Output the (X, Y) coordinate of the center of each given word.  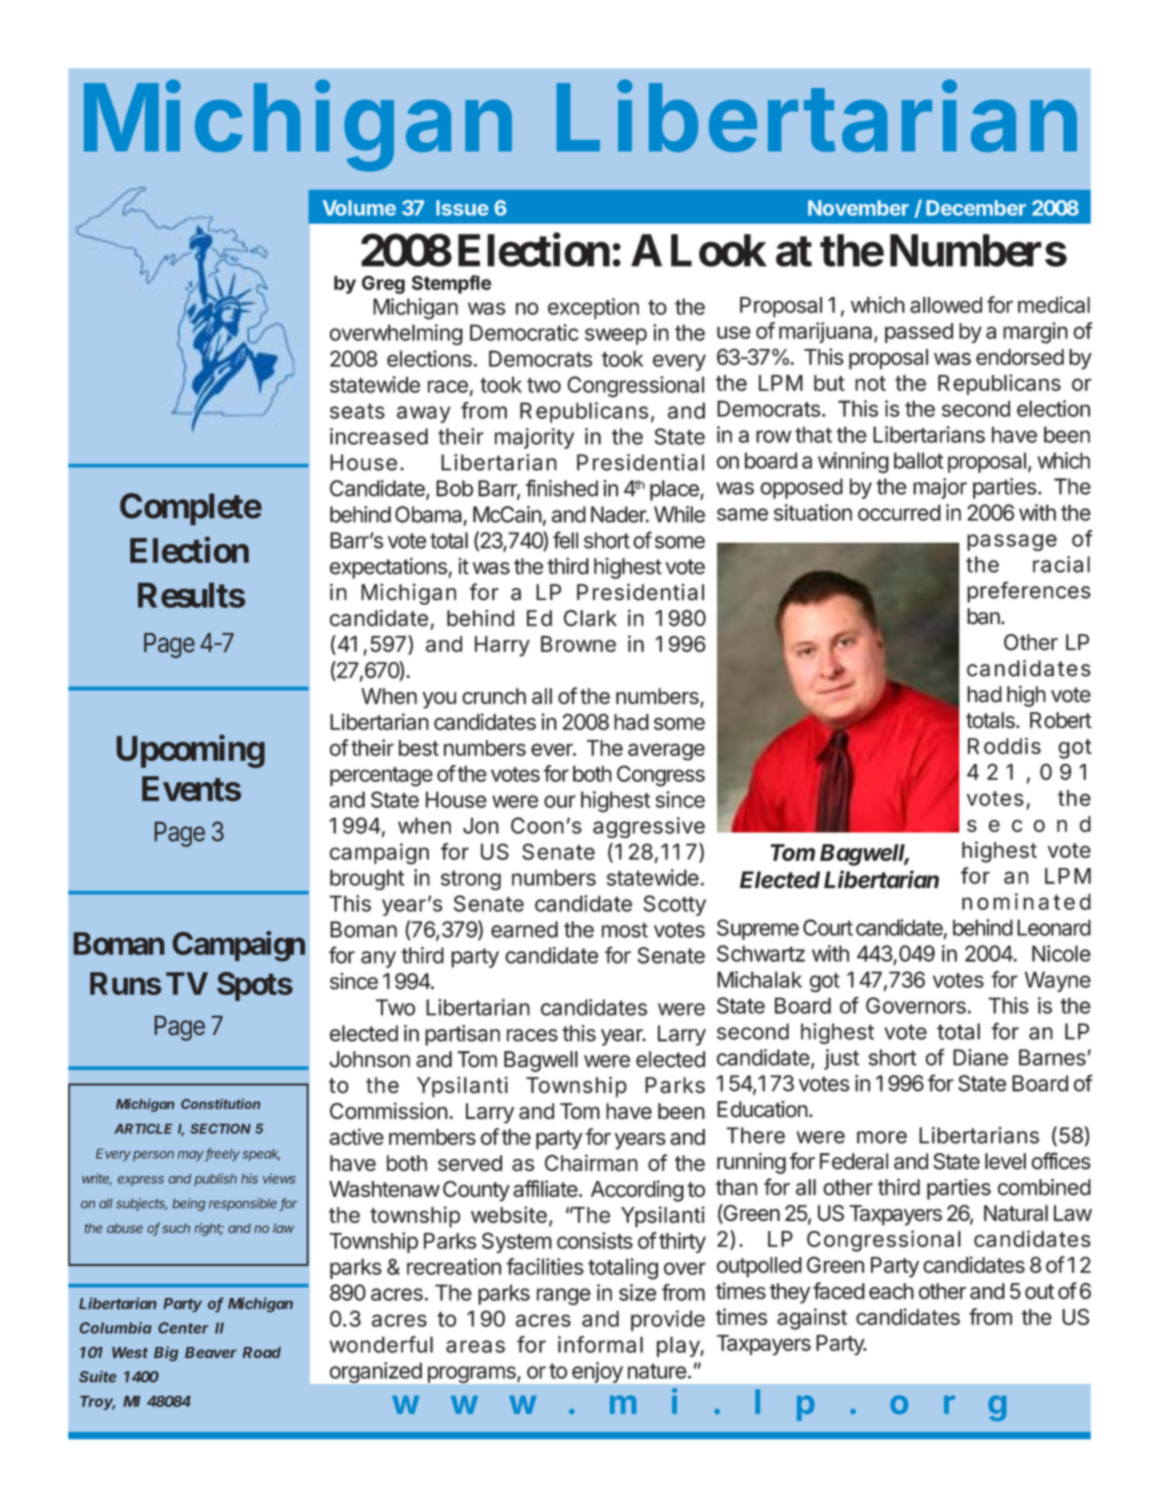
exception (593, 308)
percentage (381, 777)
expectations (388, 568)
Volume (359, 208)
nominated (1026, 901)
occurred (899, 512)
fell (565, 540)
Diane (980, 1057)
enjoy (597, 1372)
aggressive (649, 827)
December (976, 208)
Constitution (220, 1103)
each (891, 1291)
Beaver (211, 1352)
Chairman (591, 1162)
